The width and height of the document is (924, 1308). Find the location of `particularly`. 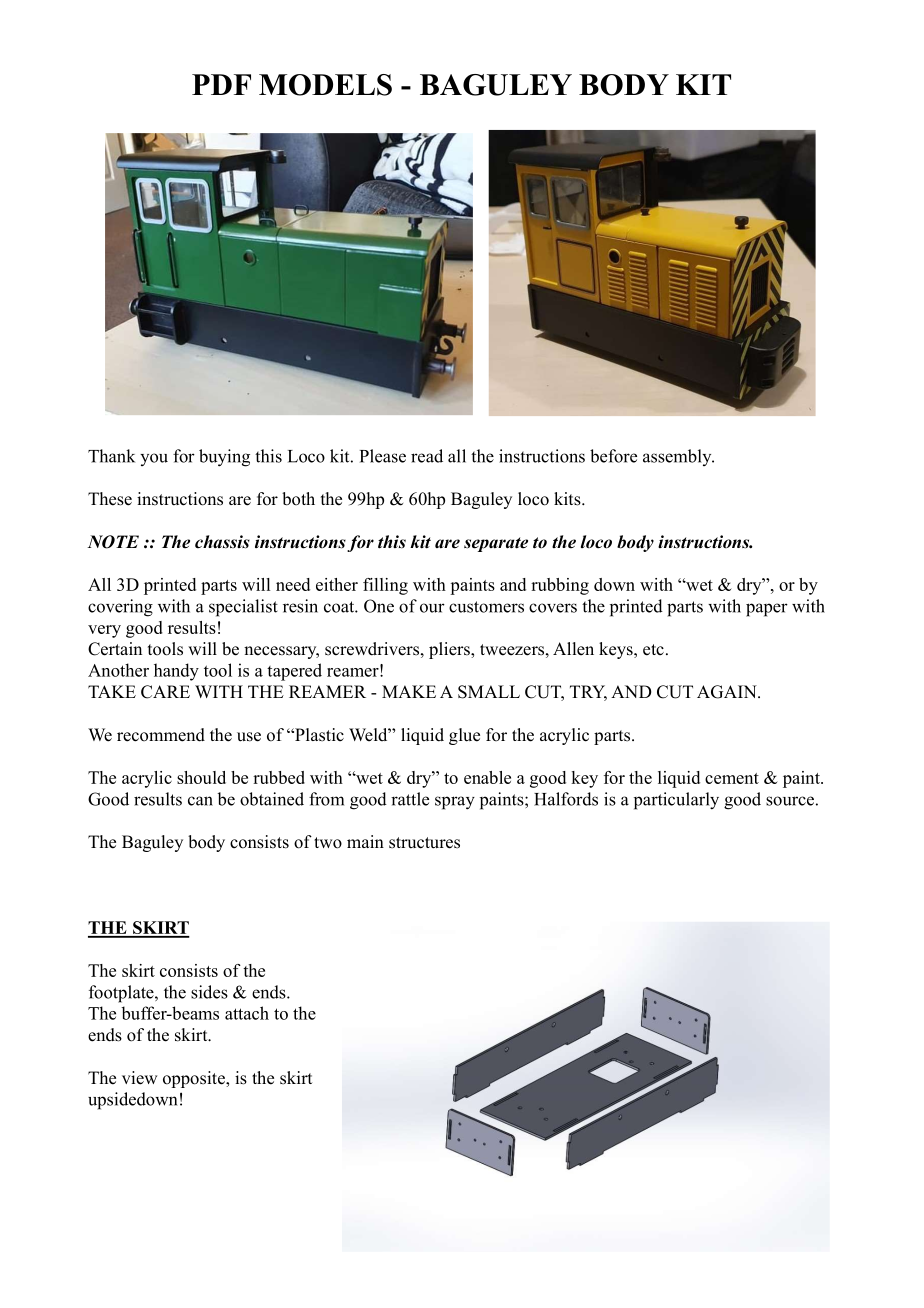

particularly is located at coordinates (676, 801).
